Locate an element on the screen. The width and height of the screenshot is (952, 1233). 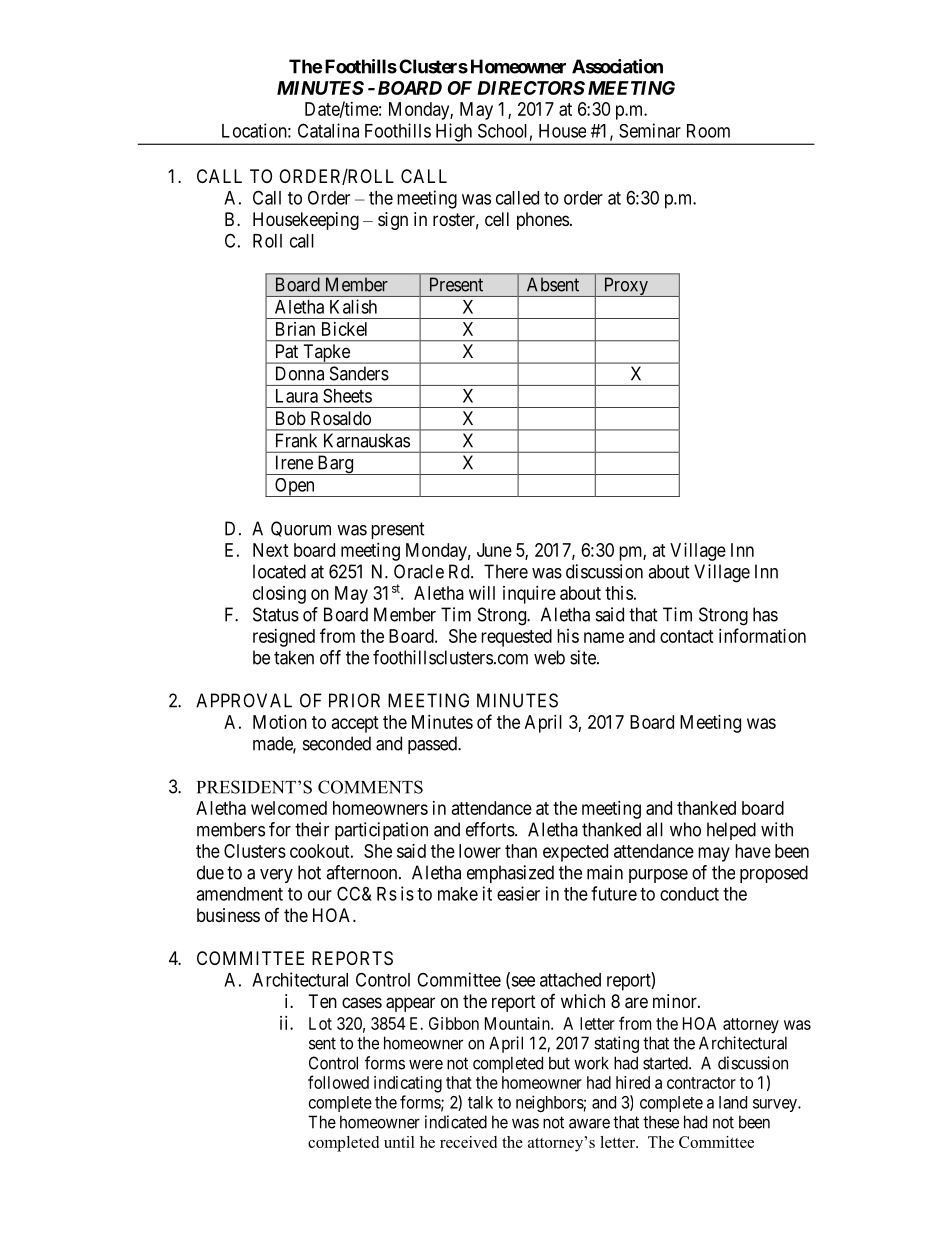
land is located at coordinates (733, 1102).
